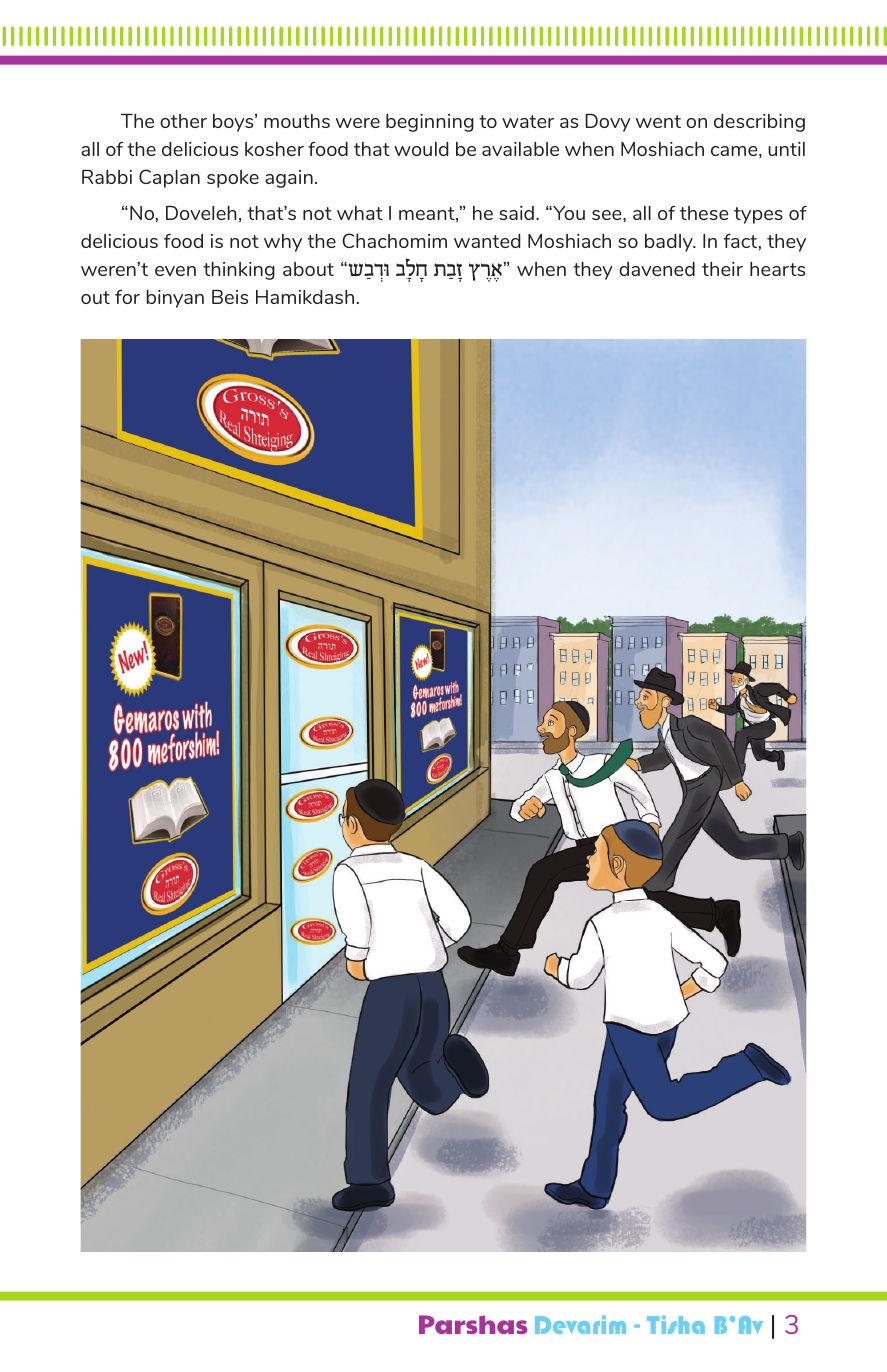 This screenshot has height=1372, width=887. What do you see at coordinates (239, 270) in the screenshot?
I see `thinking` at bounding box center [239, 270].
